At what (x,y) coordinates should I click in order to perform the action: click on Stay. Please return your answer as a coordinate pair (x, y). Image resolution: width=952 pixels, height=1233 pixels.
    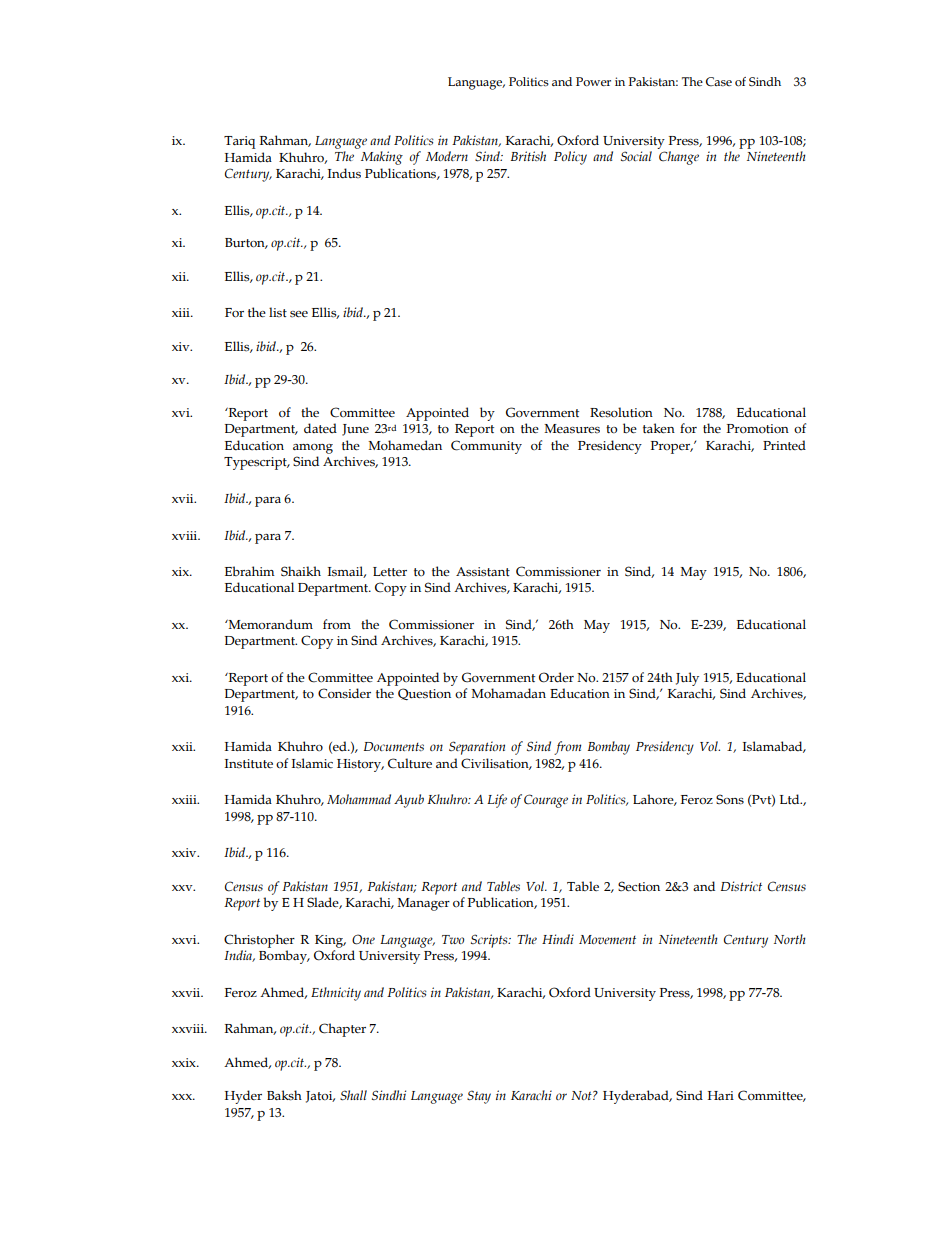
    Looking at the image, I should click on (479, 1097).
